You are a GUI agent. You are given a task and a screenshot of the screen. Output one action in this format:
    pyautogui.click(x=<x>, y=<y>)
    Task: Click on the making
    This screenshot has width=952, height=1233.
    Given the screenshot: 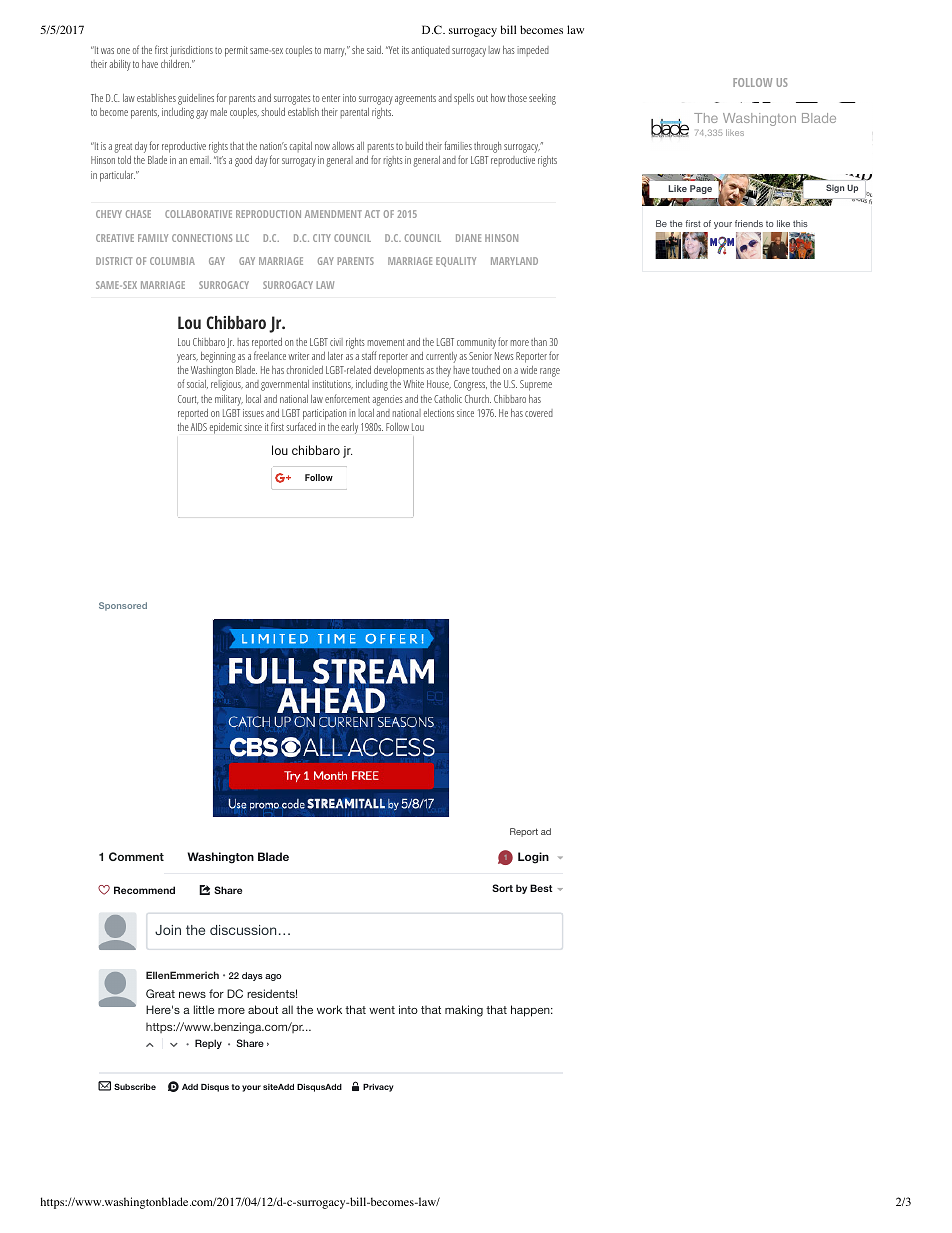 What is the action you would take?
    pyautogui.click(x=464, y=1011)
